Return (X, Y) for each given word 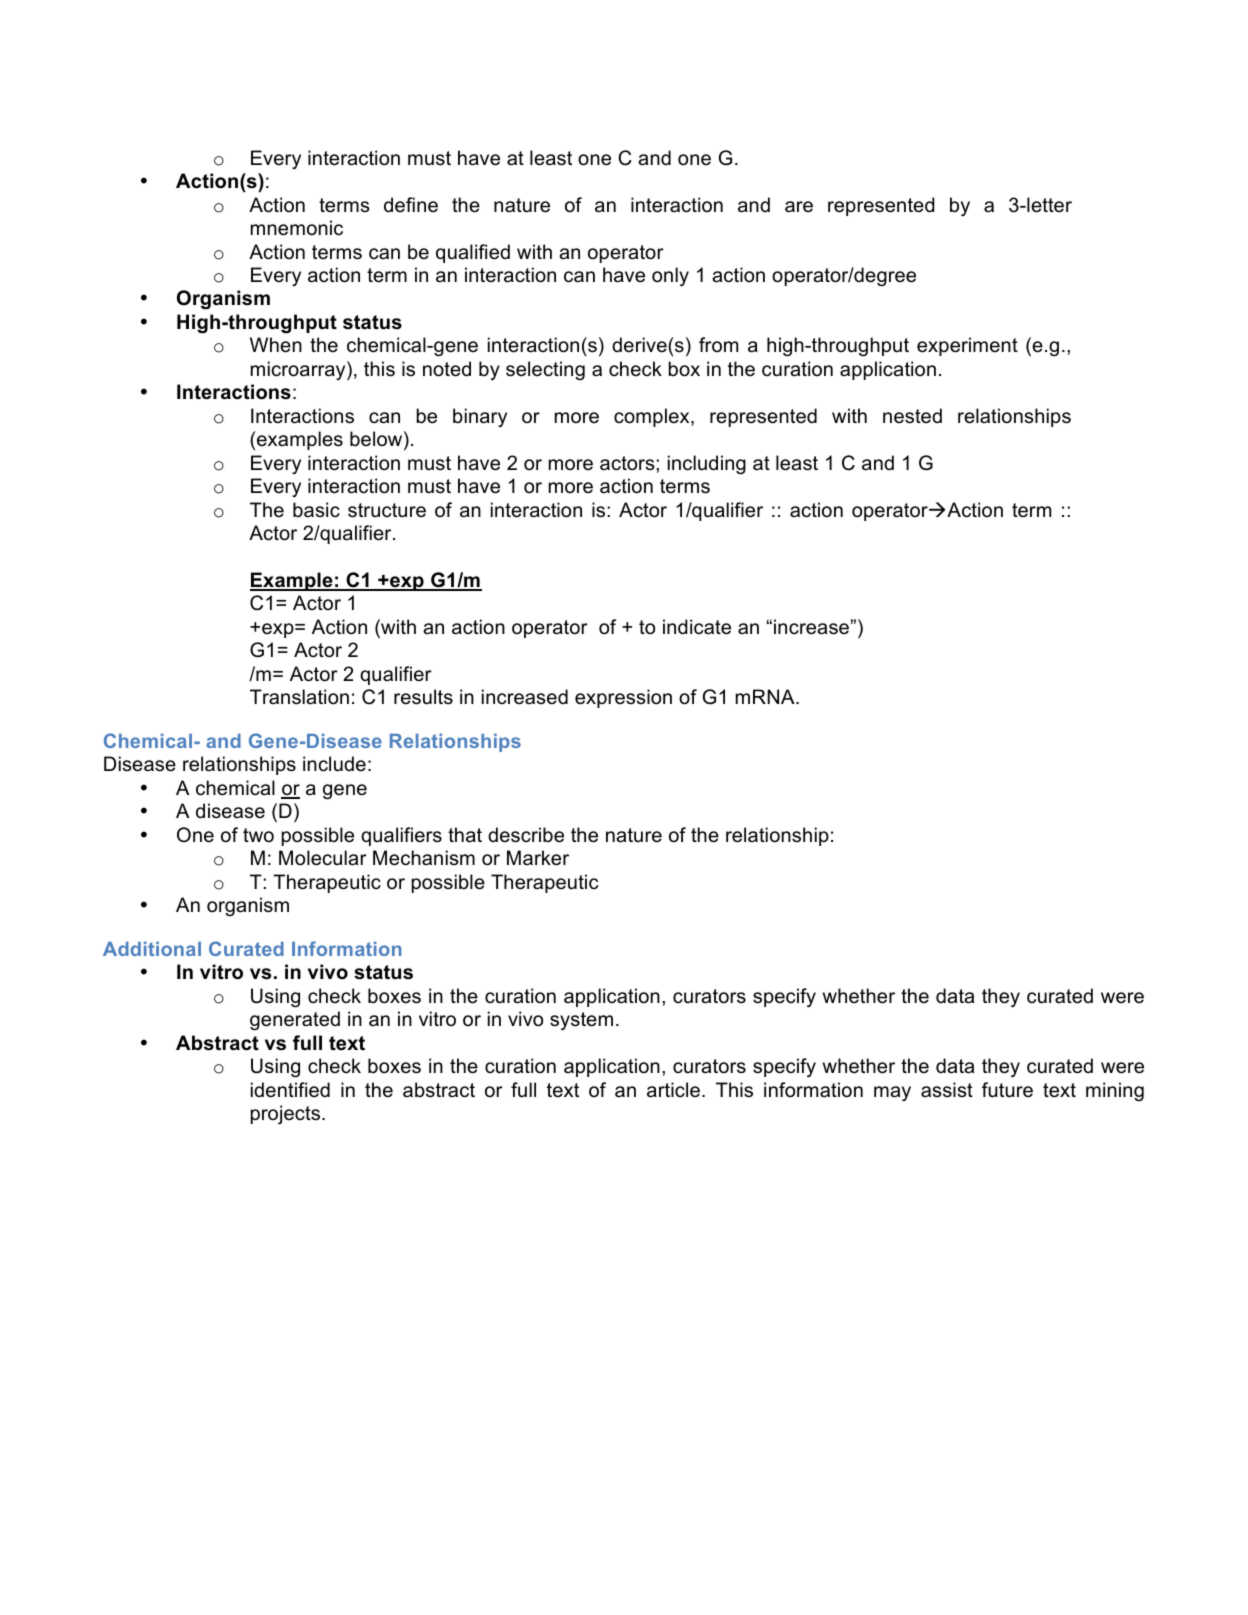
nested (912, 416)
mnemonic (297, 228)
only (670, 276)
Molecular (323, 858)
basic (316, 510)
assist (947, 1090)
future (1007, 1090)
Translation (299, 697)
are (799, 207)
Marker (538, 858)
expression (623, 698)
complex (653, 417)
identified (290, 1090)
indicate (697, 627)
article (673, 1090)
